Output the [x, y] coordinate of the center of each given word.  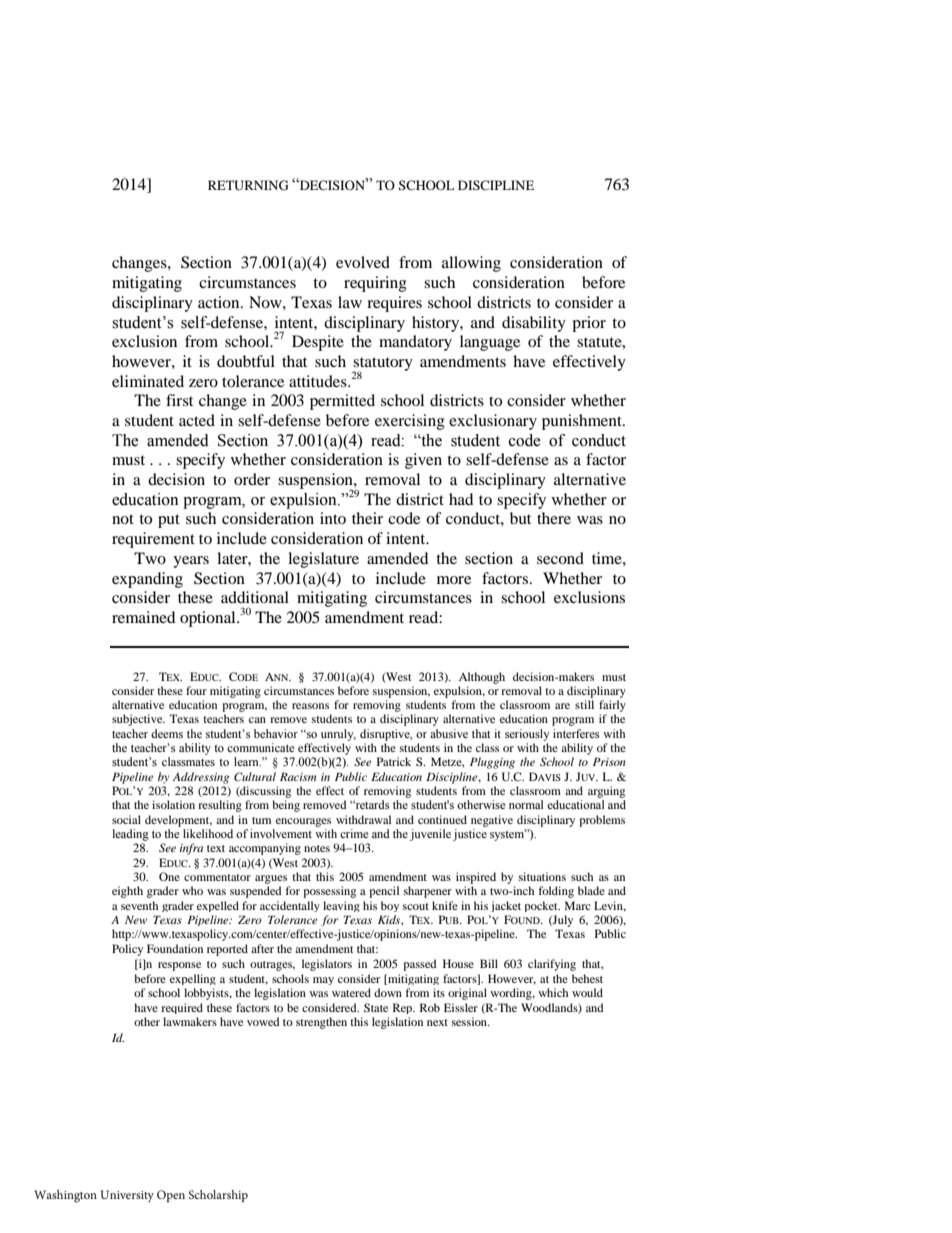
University [127, 1196]
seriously [527, 735]
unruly [338, 735]
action [220, 302]
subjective [138, 720]
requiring [375, 284]
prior [589, 324]
